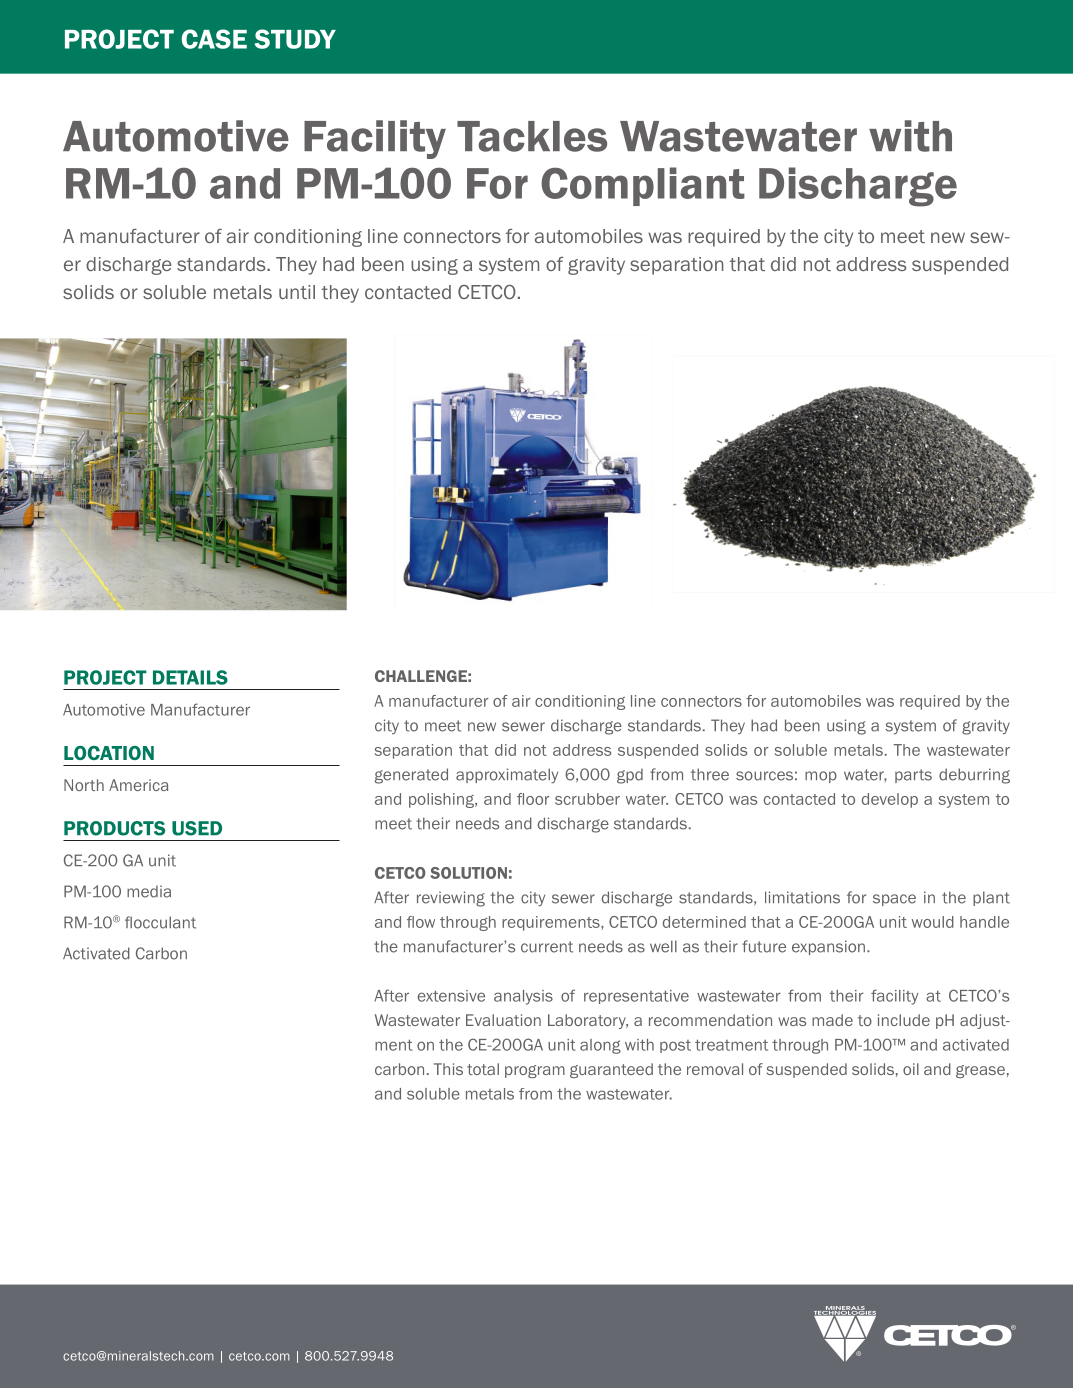 The height and width of the screenshot is (1388, 1073). I want to click on flocculant, so click(160, 922).
